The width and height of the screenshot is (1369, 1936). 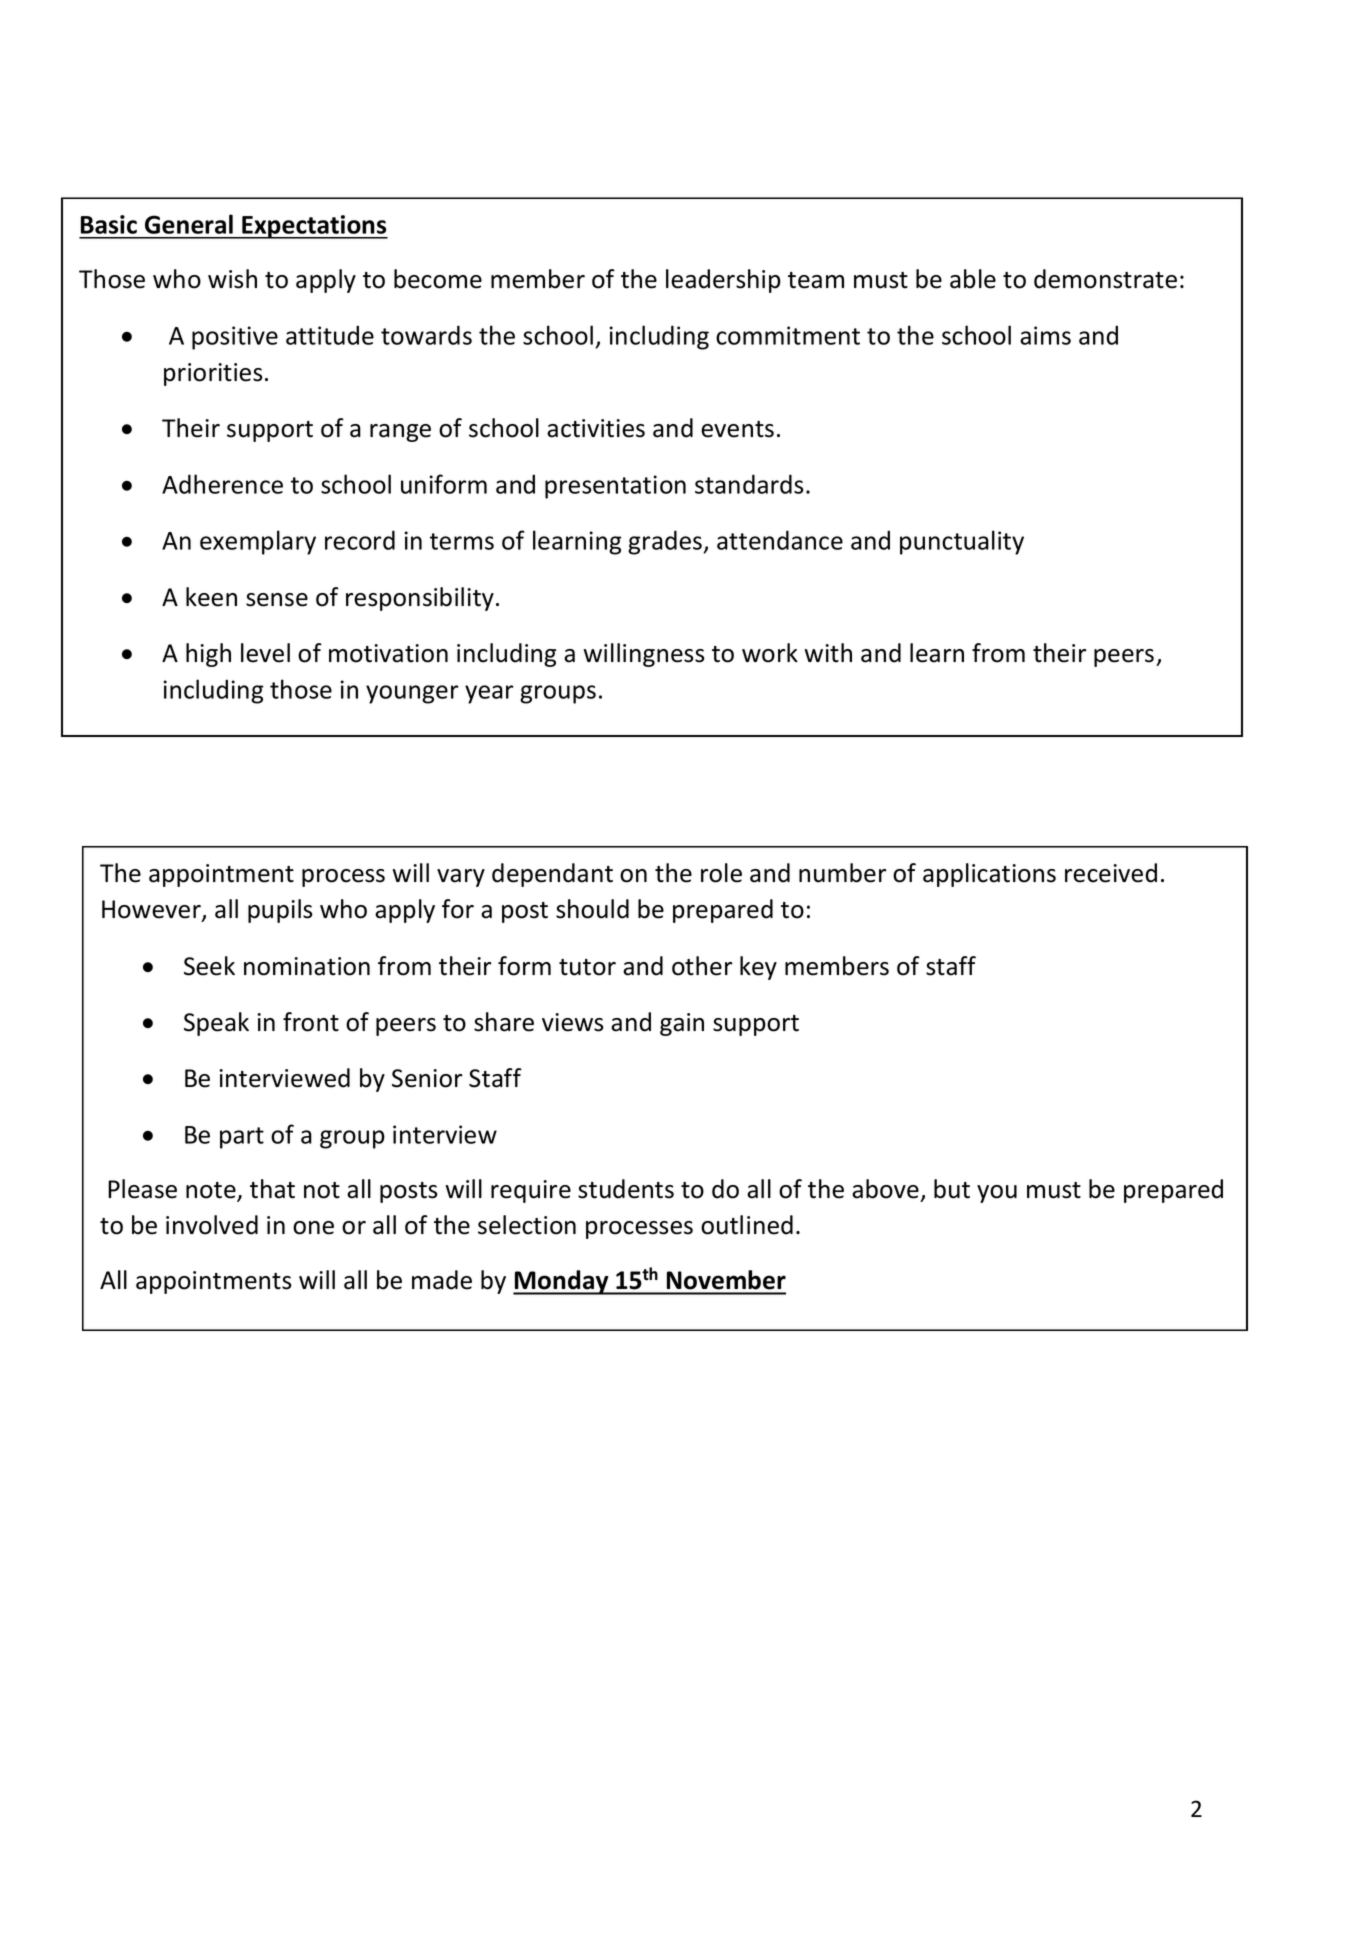 What do you see at coordinates (758, 968) in the screenshot?
I see `key` at bounding box center [758, 968].
